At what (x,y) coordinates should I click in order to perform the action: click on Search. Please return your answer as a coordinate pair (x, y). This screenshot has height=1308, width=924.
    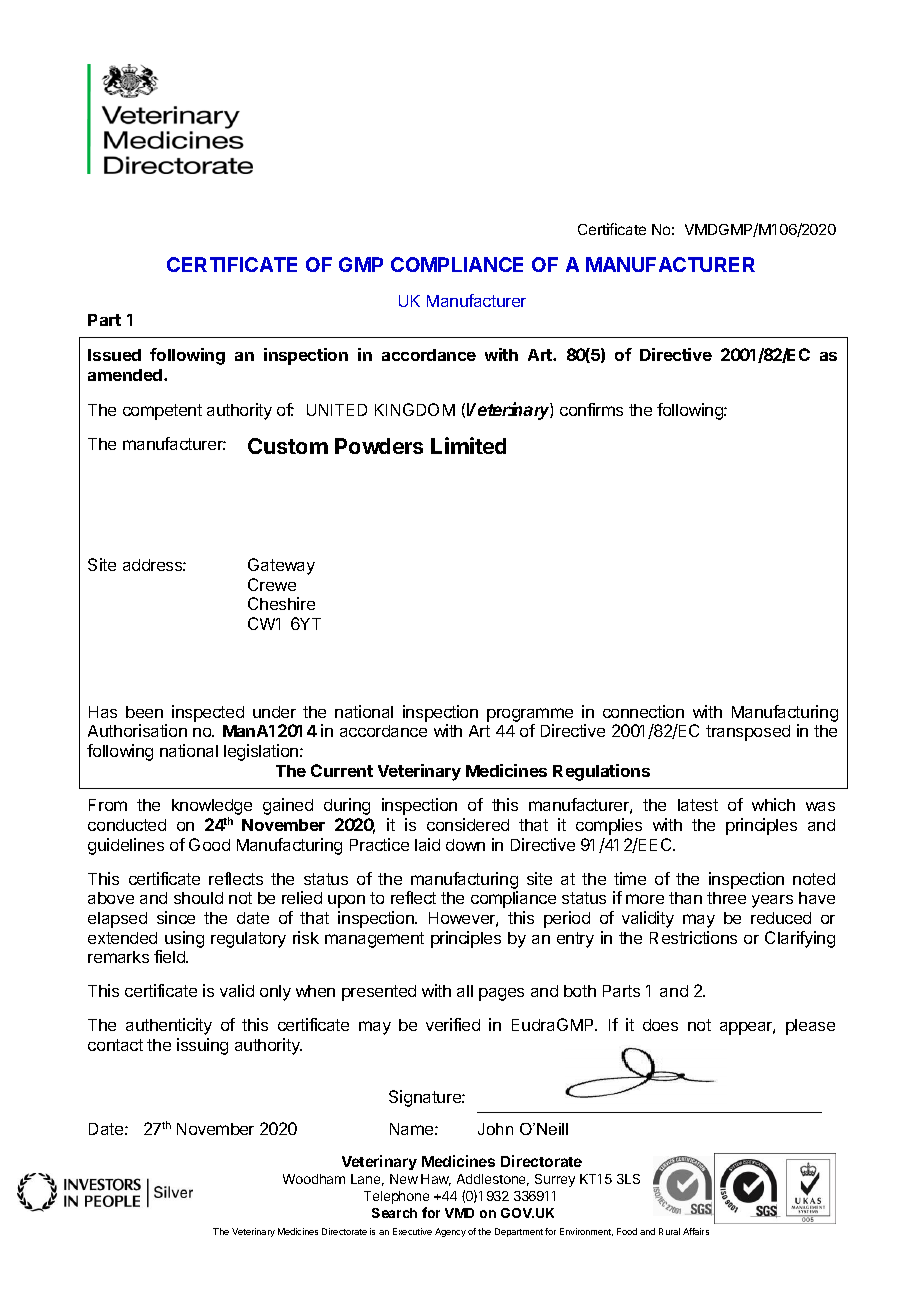
    Looking at the image, I should click on (394, 1213).
